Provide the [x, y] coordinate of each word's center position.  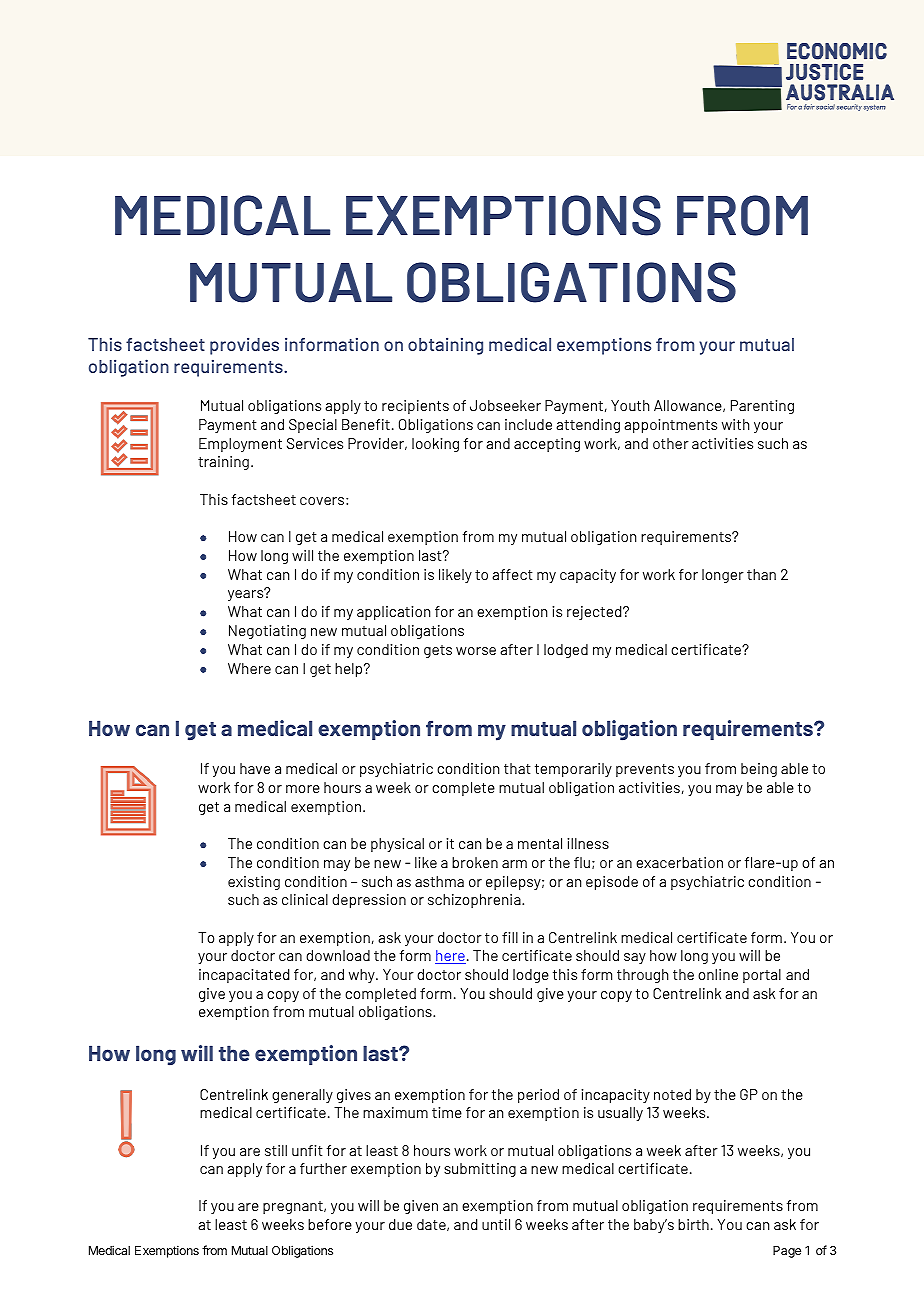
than [761, 574]
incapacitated [244, 976]
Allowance [689, 406]
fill [510, 937]
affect [512, 574]
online [718, 974]
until [496, 1224]
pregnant [294, 1207]
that [517, 768]
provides [244, 346]
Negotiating [267, 632]
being [759, 770]
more [303, 789]
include [528, 424]
